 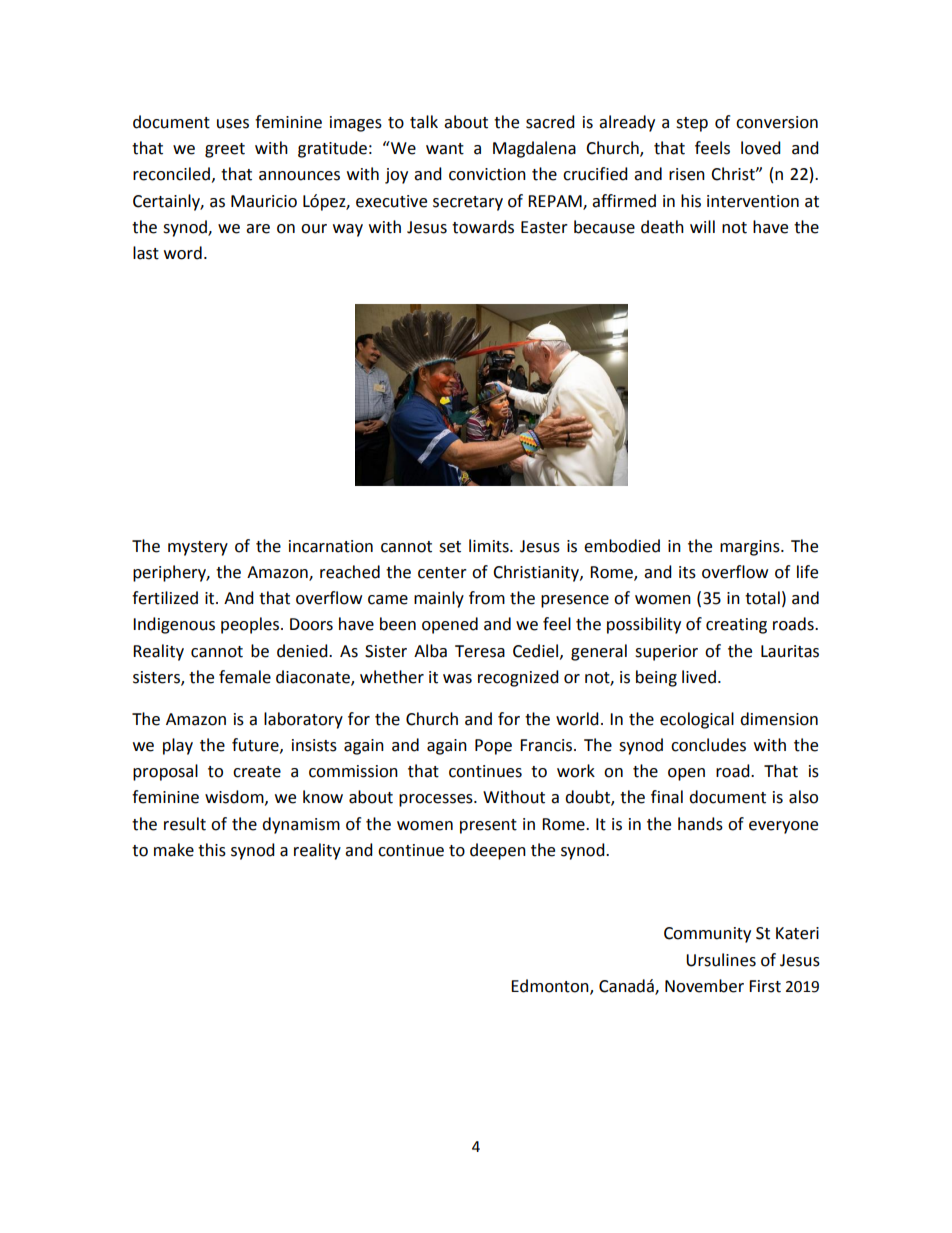 What do you see at coordinates (225, 150) in the screenshot?
I see `greet` at bounding box center [225, 150].
